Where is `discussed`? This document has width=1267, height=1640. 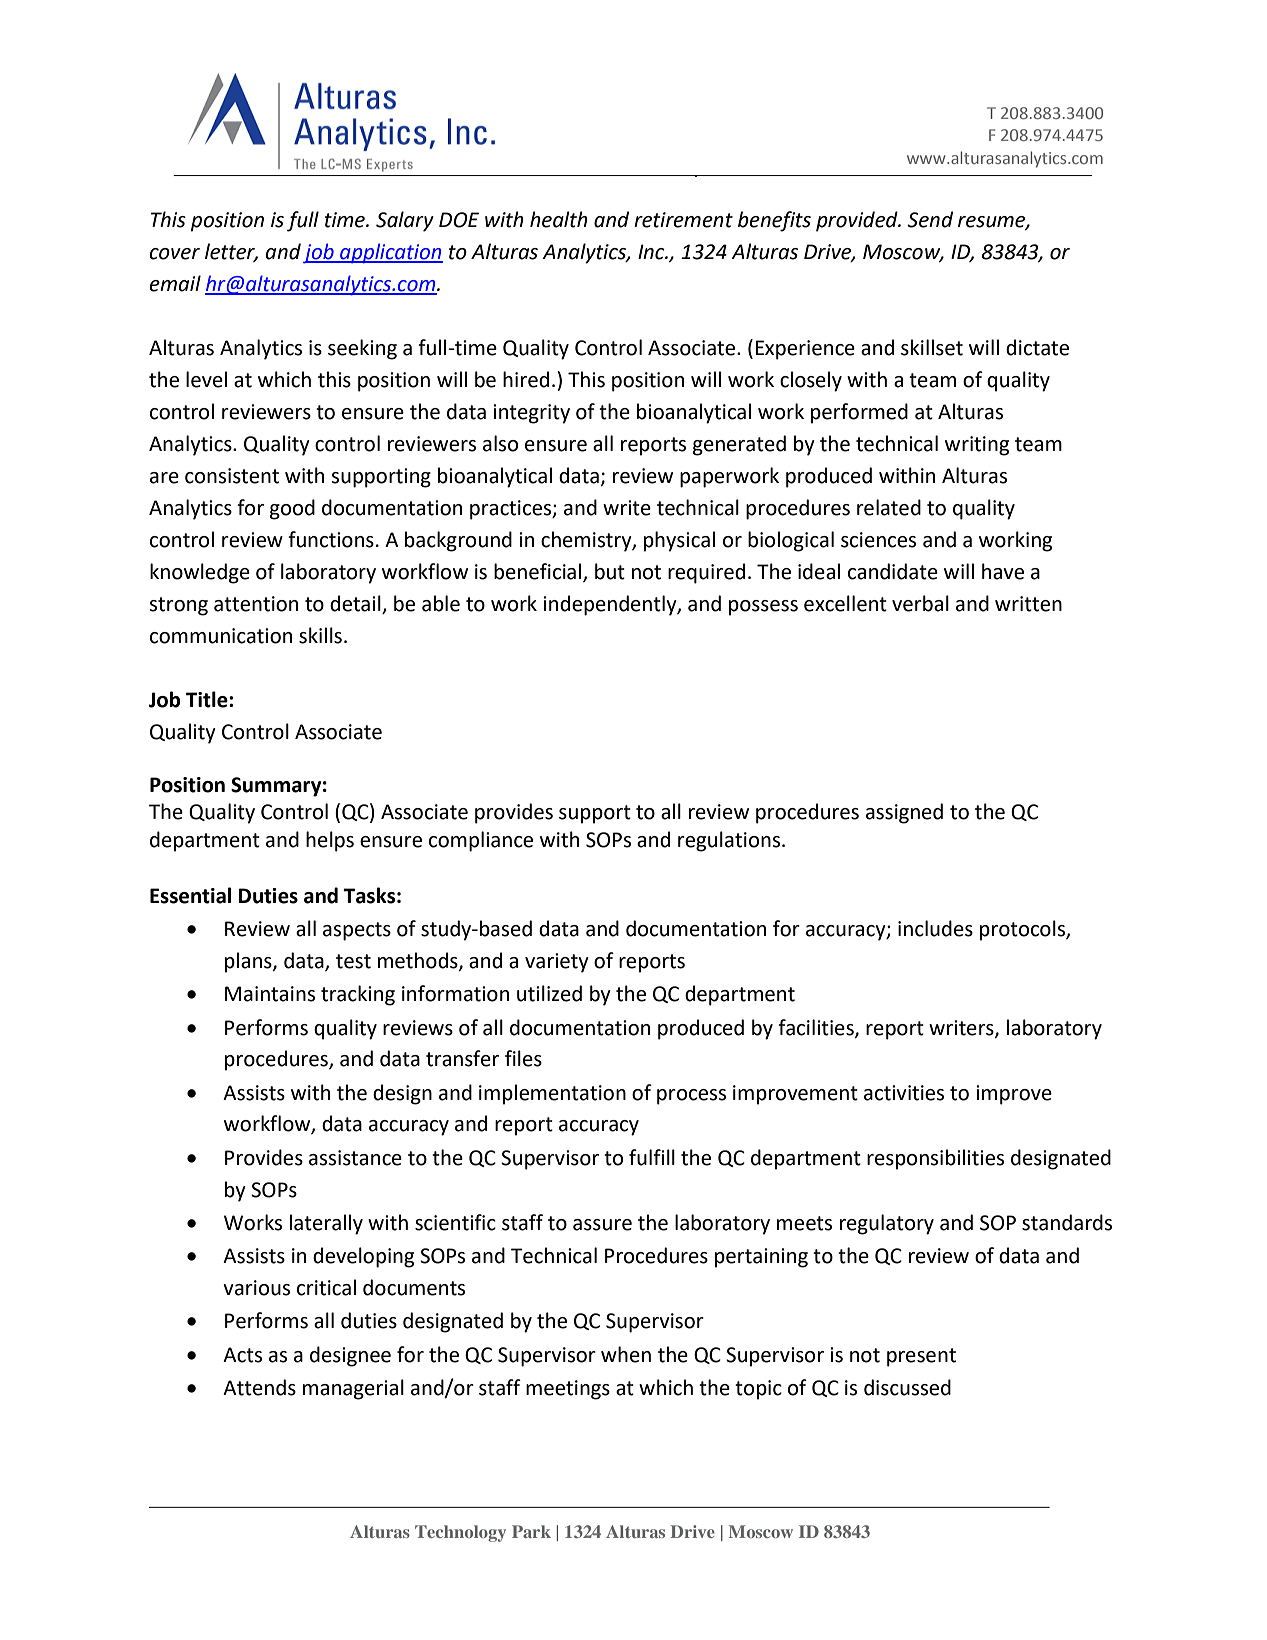
discussed is located at coordinates (907, 1387).
